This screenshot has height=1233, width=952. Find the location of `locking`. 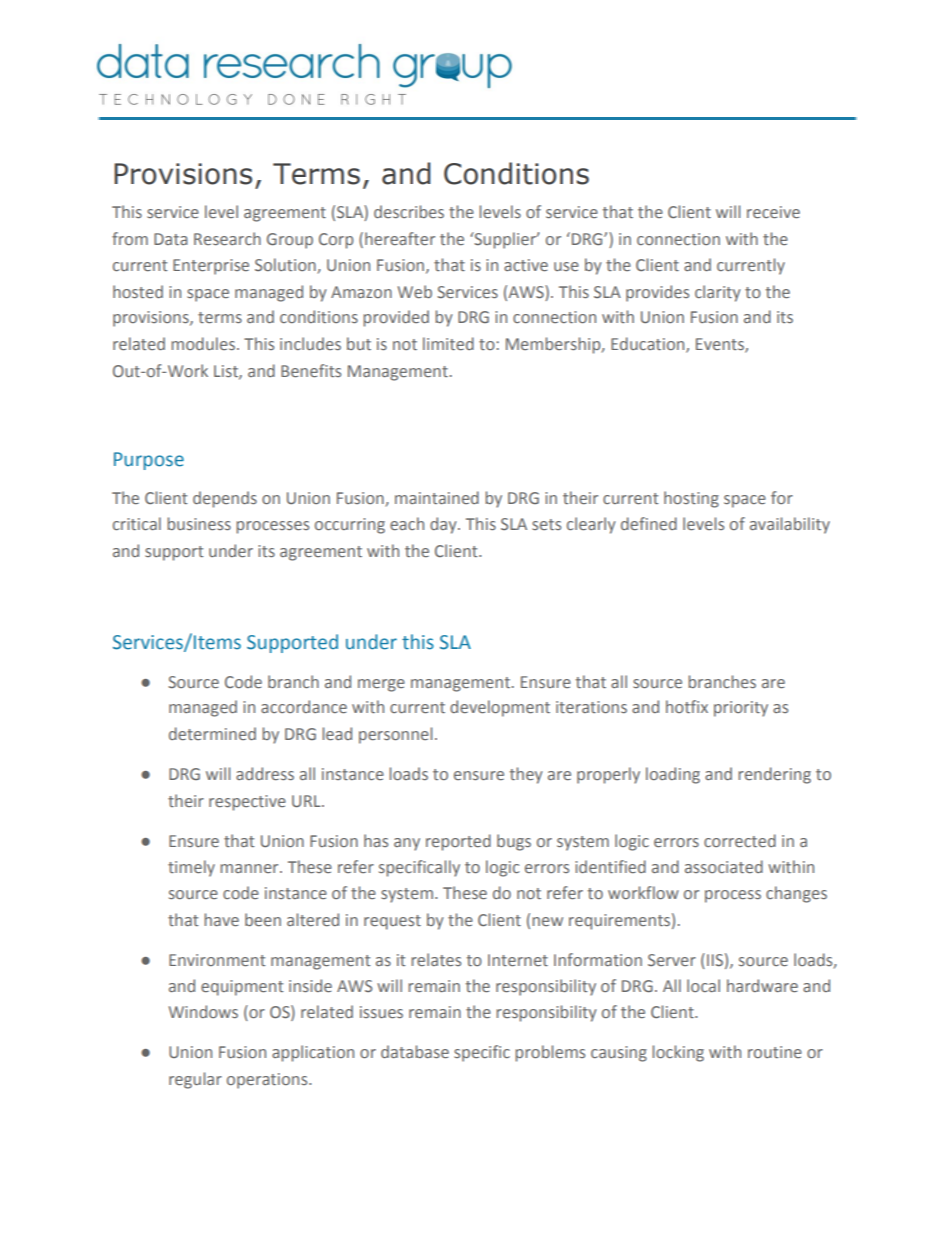

locking is located at coordinates (678, 1053).
